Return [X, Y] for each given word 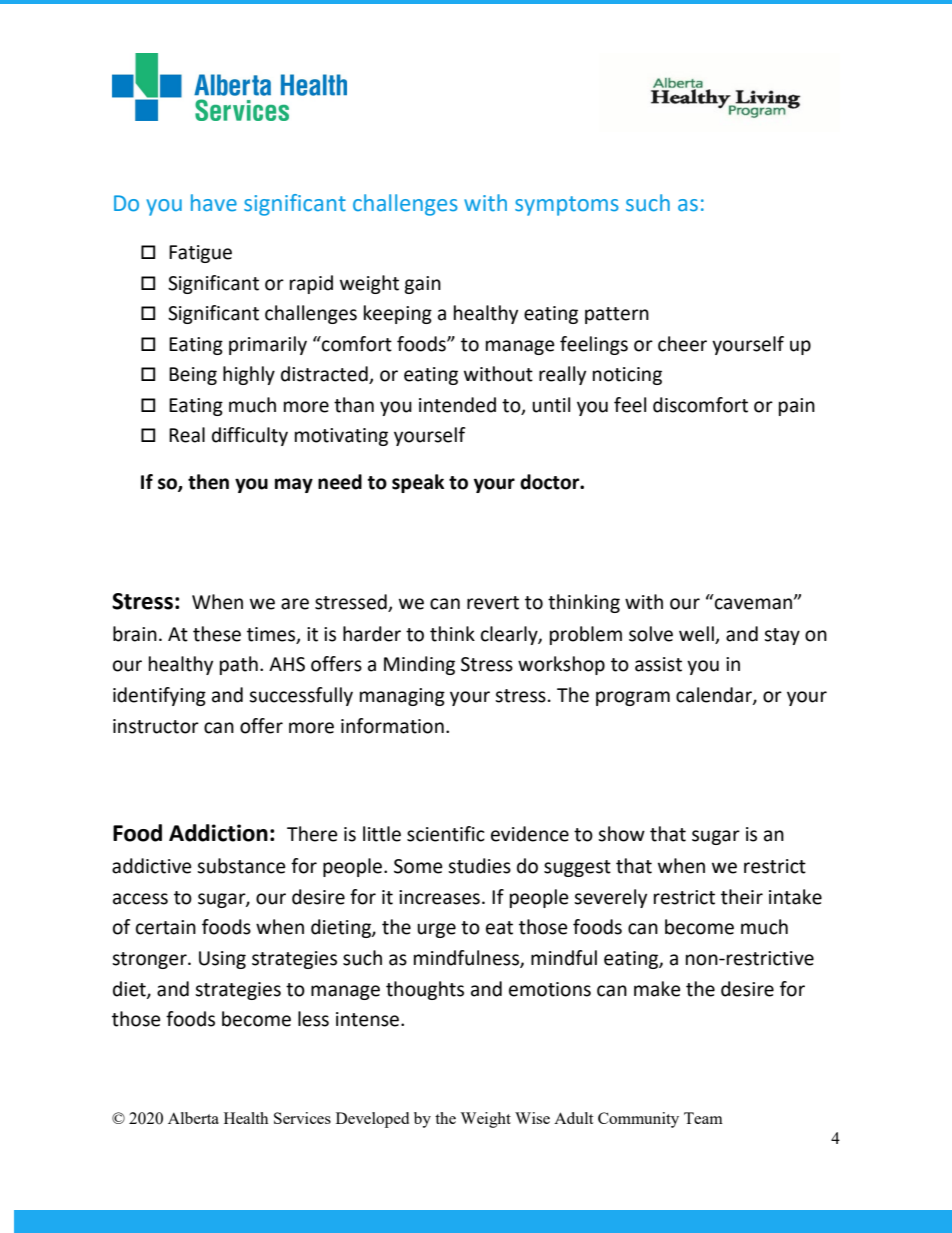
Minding [419, 665]
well [696, 634]
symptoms [567, 206]
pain [797, 407]
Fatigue [200, 254]
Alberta [193, 1118]
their [742, 897]
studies [479, 866]
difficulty [250, 436]
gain [422, 285]
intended [457, 405]
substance [241, 866]
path [239, 665]
